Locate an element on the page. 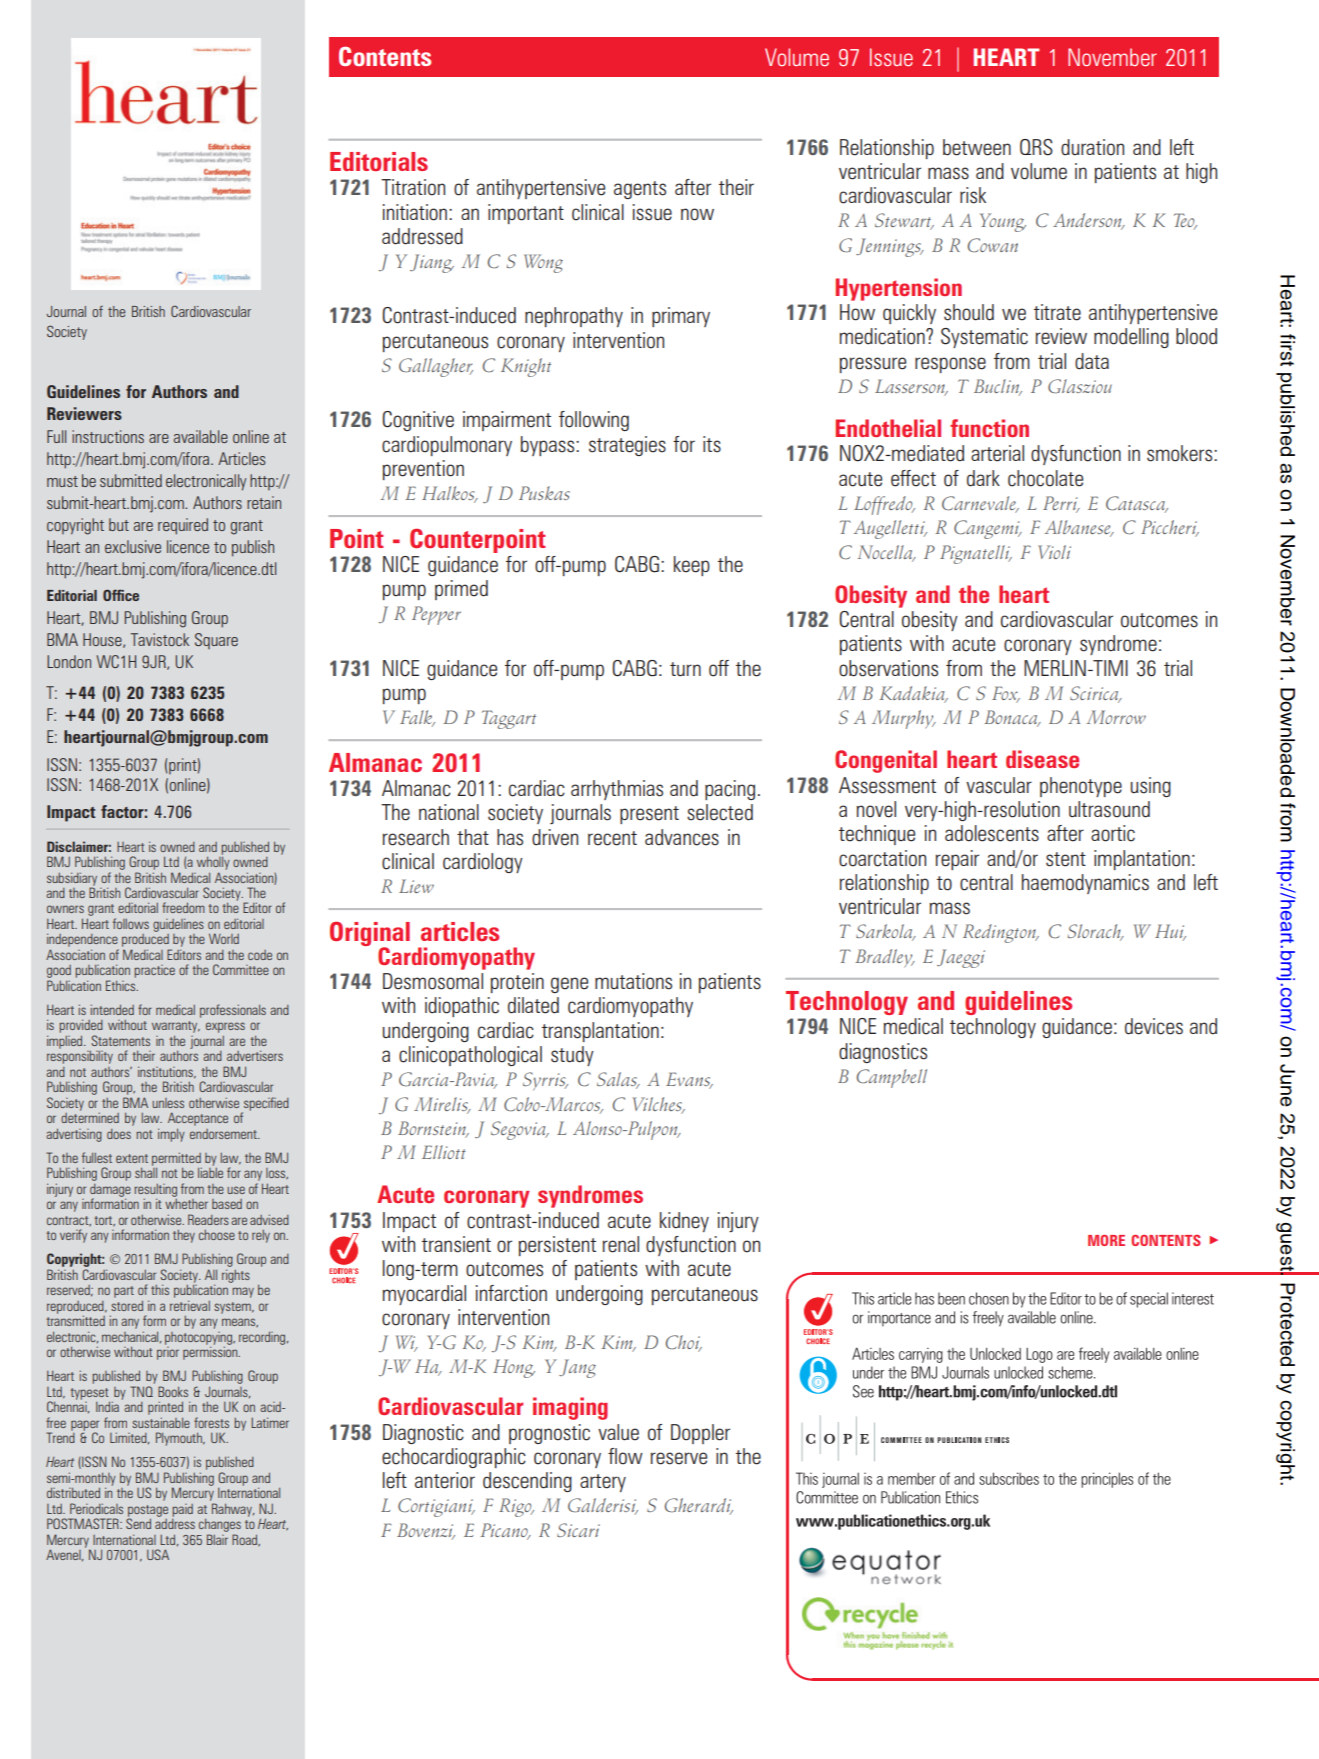 This image has width=1319, height=1759. Titration is located at coordinates (413, 187).
